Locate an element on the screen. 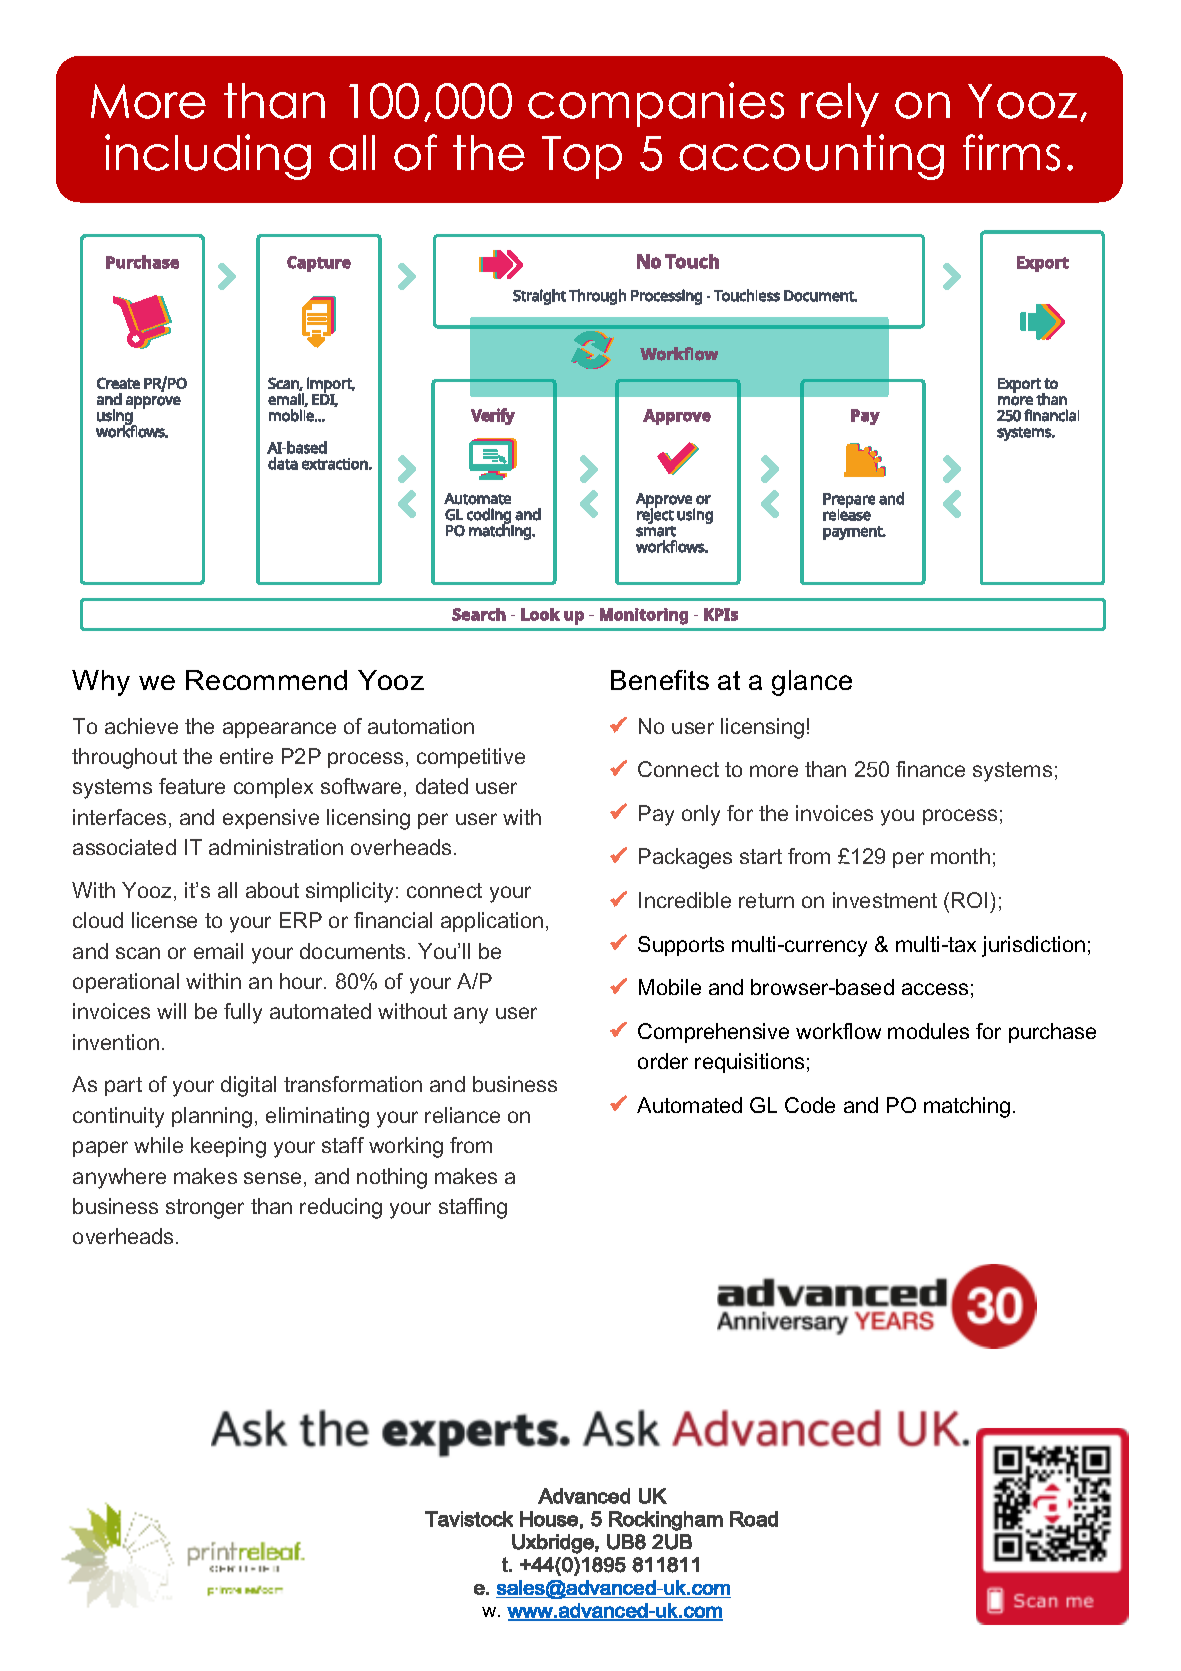  keeping is located at coordinates (228, 1147).
